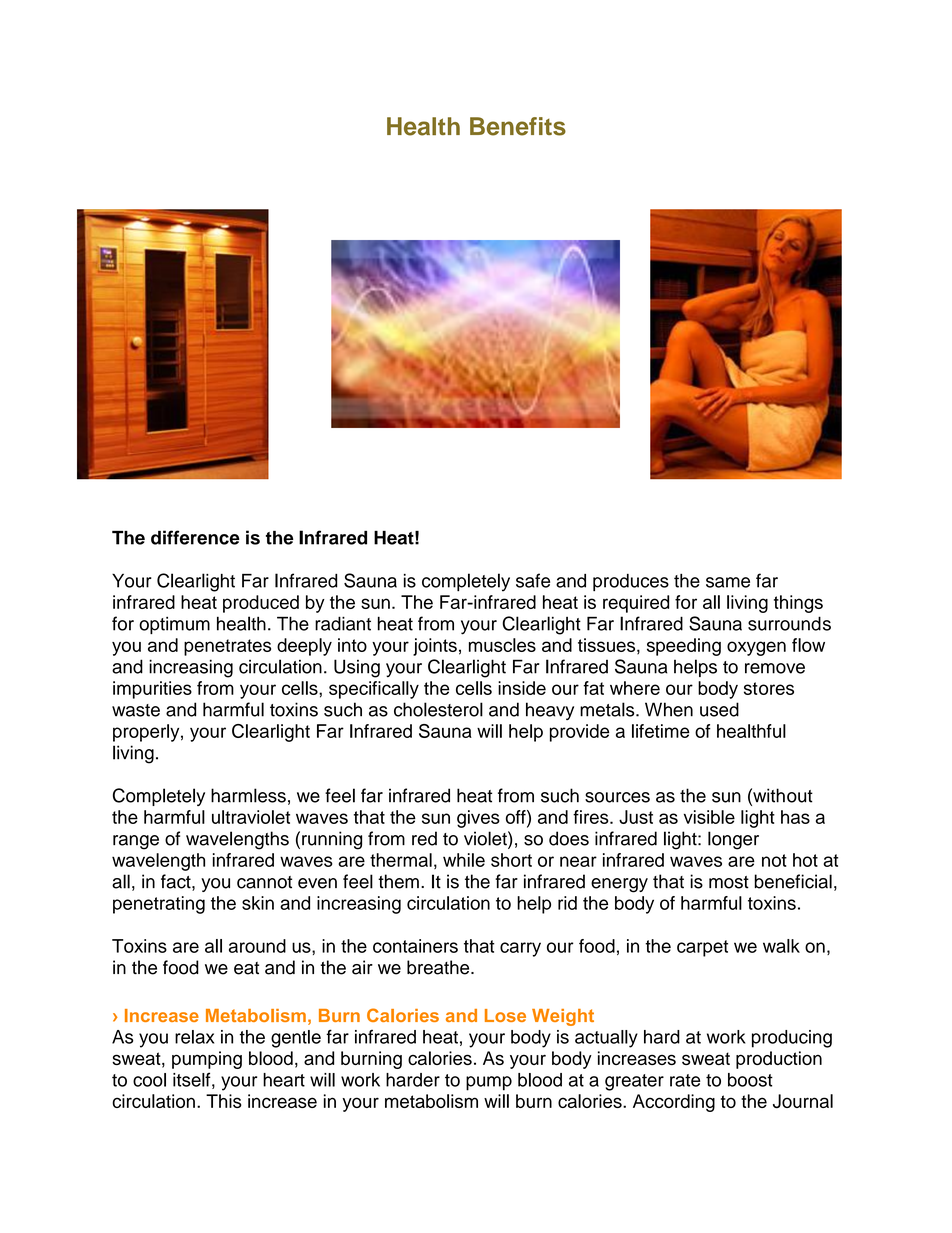  Describe the element at coordinates (750, 1080) in the screenshot. I see `boost` at that location.
